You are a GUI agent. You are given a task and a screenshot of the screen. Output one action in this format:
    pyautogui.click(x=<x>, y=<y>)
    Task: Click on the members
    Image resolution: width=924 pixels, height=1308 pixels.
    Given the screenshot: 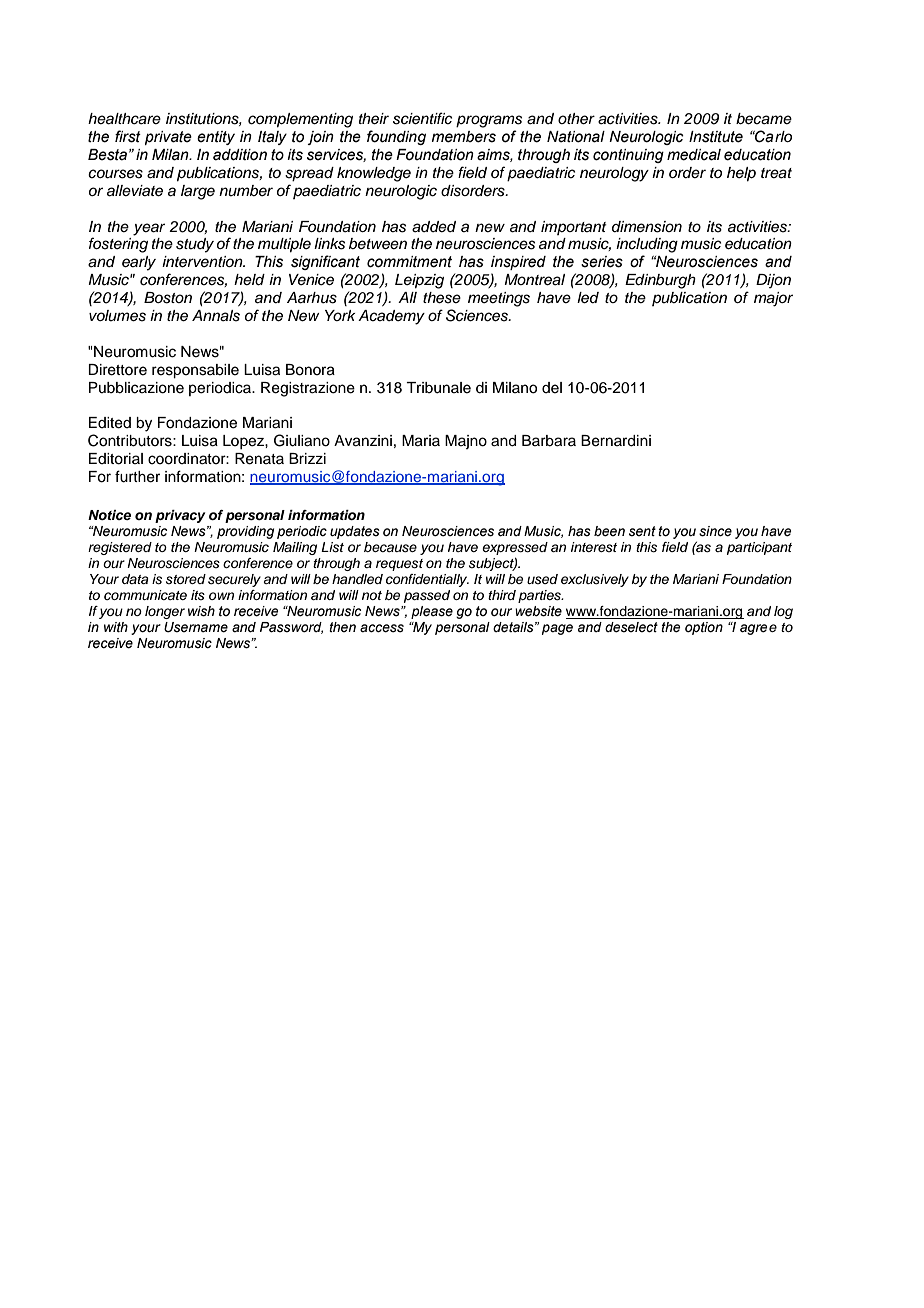 What is the action you would take?
    pyautogui.click(x=464, y=137)
